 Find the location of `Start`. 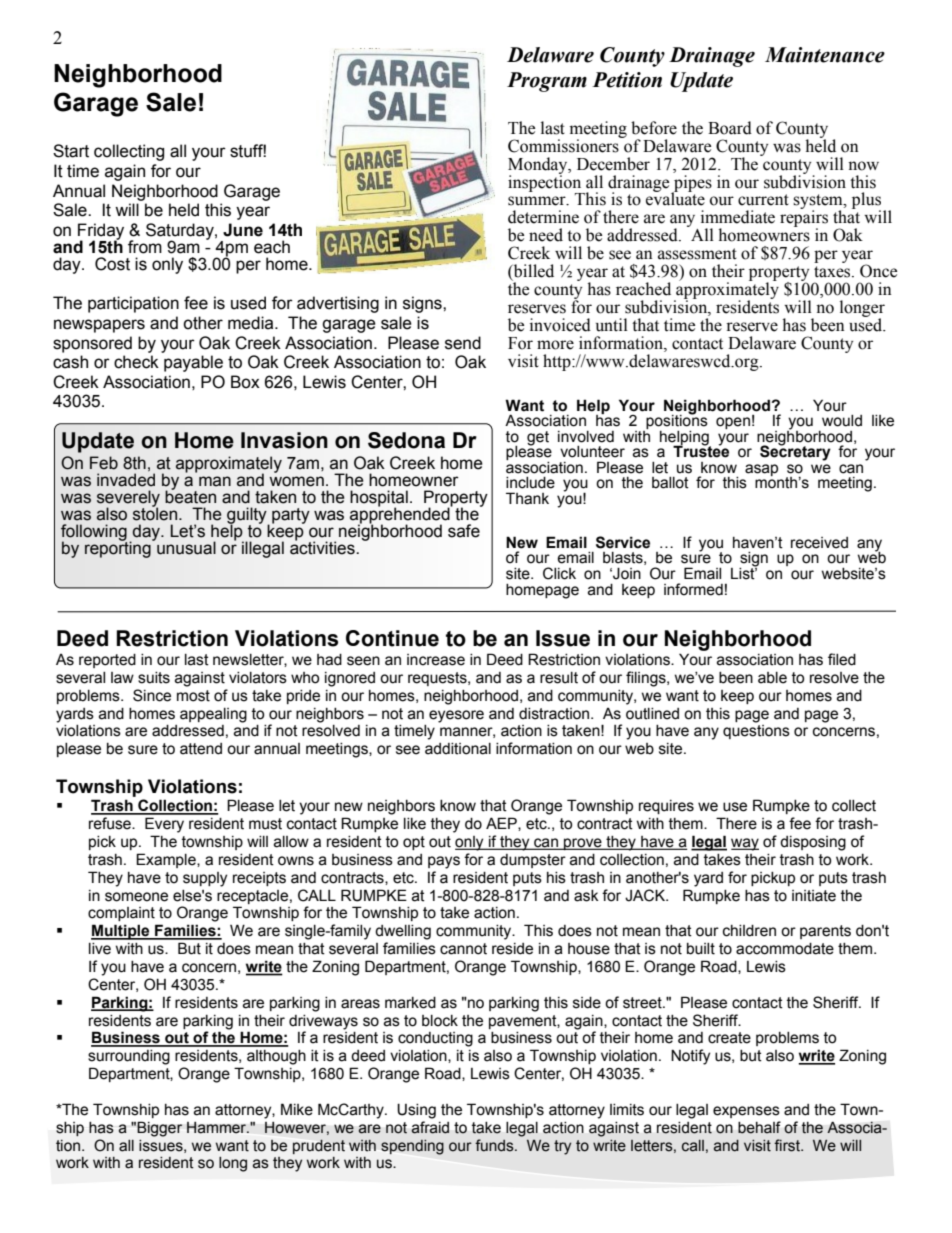

Start is located at coordinates (71, 151).
